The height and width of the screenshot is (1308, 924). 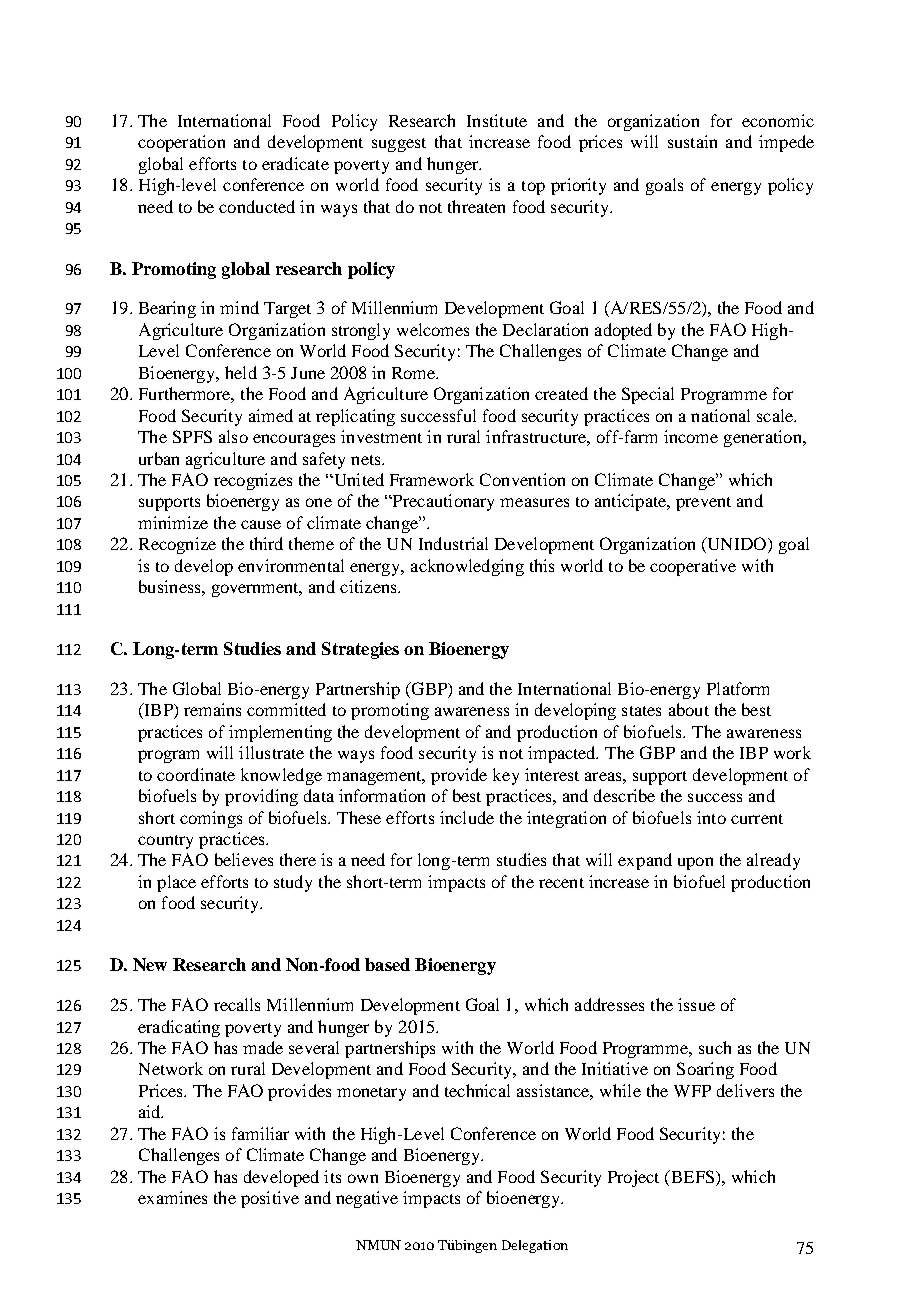 I want to click on Platform, so click(x=738, y=688).
